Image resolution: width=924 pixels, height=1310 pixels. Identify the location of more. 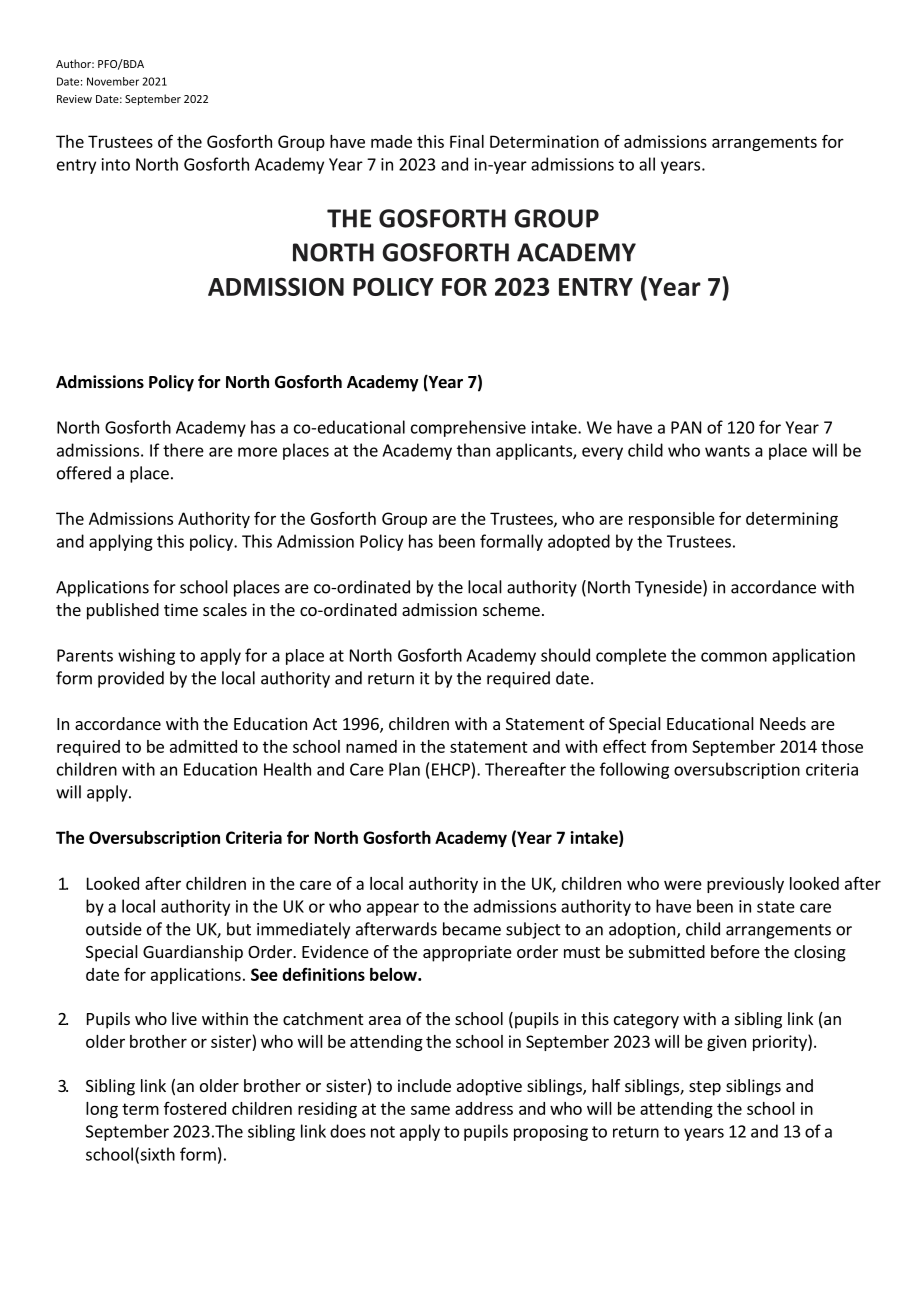
(257, 452).
